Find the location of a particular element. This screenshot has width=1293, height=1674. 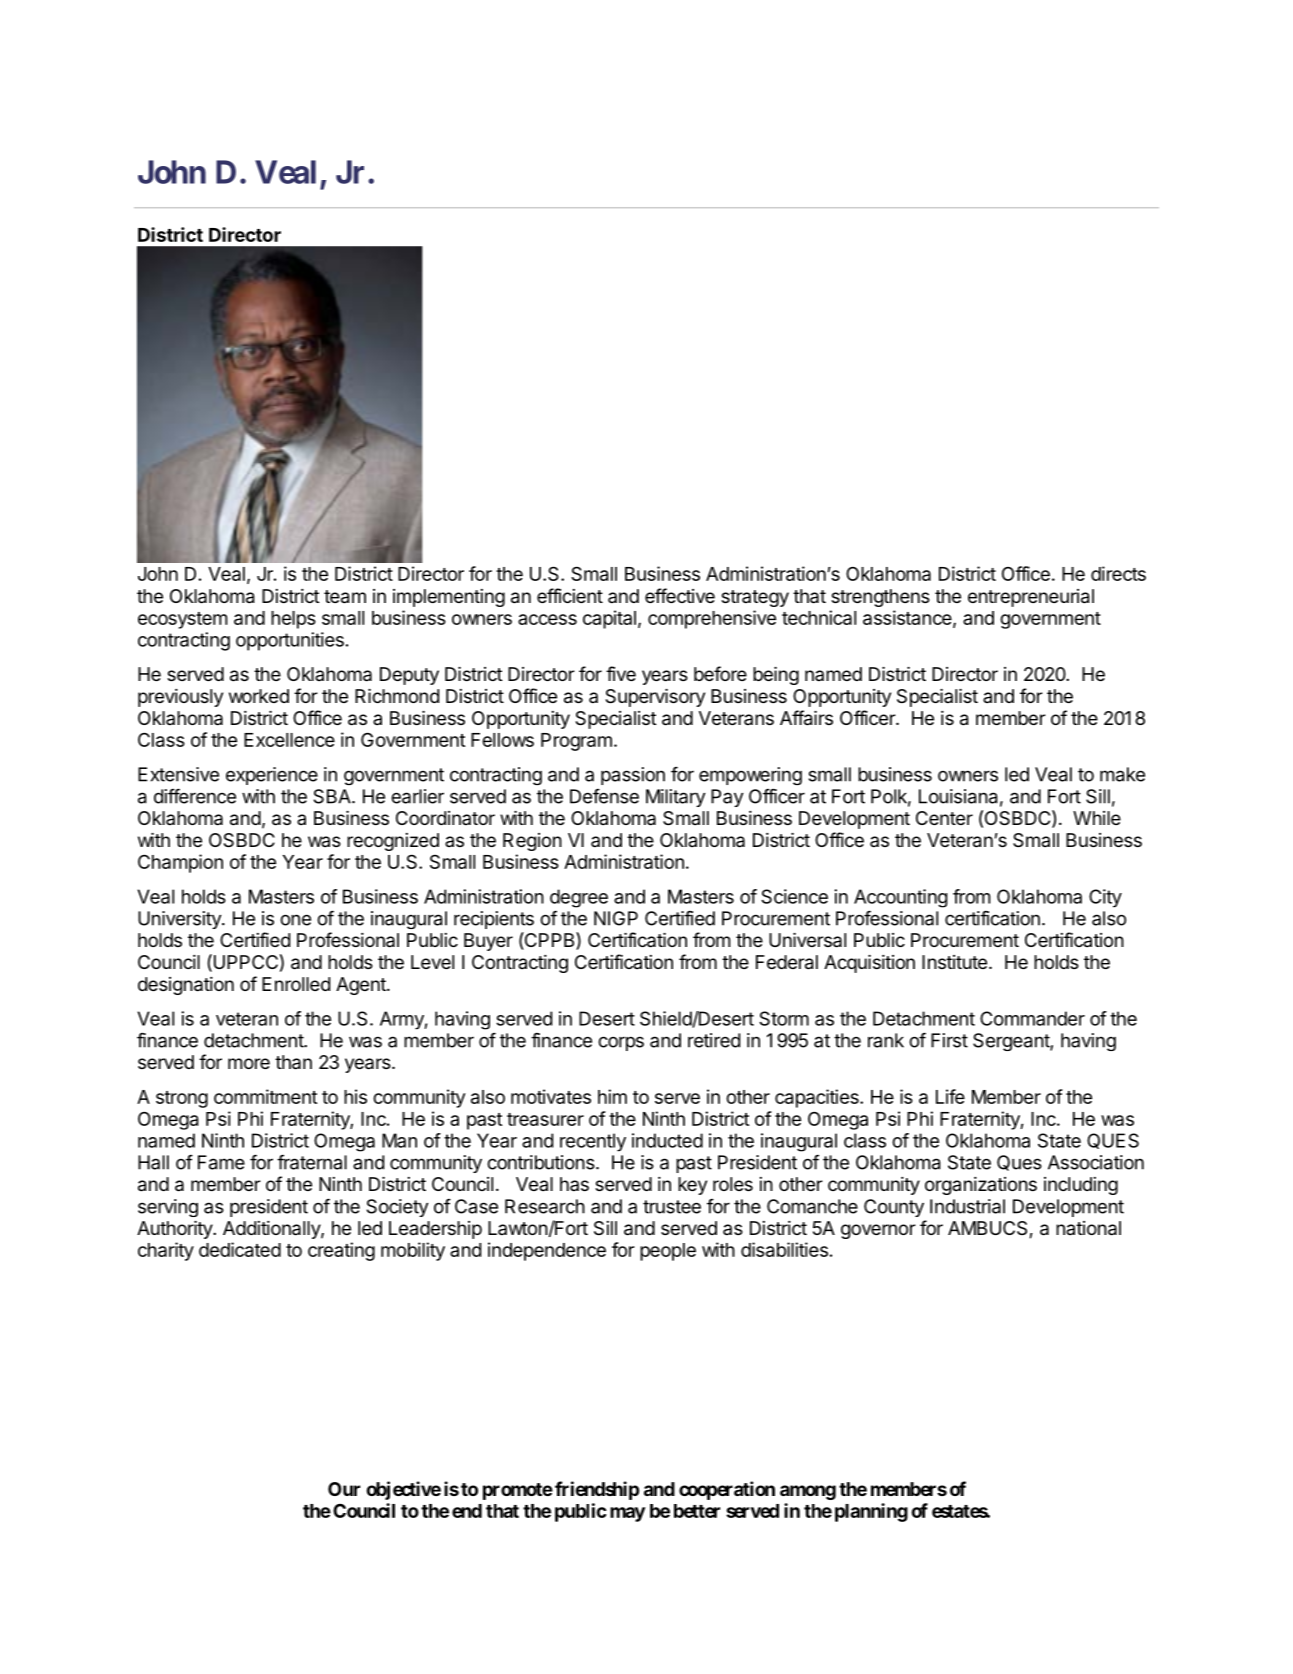

Center is located at coordinates (944, 818).
